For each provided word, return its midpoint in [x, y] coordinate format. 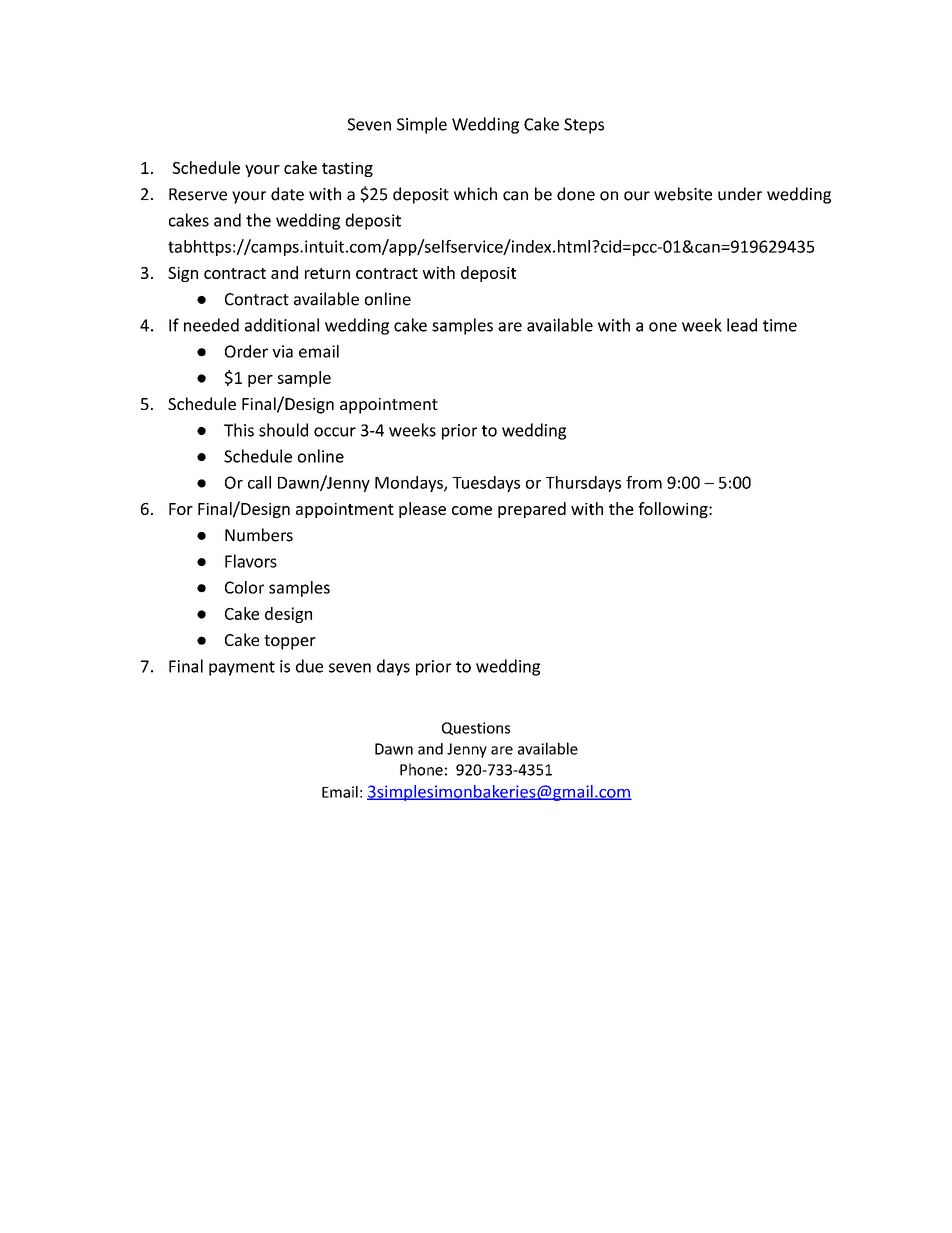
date [287, 194]
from [644, 482]
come [472, 510]
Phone [421, 769]
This [239, 430]
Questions [476, 728]
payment [242, 668]
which [475, 194]
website [683, 194]
